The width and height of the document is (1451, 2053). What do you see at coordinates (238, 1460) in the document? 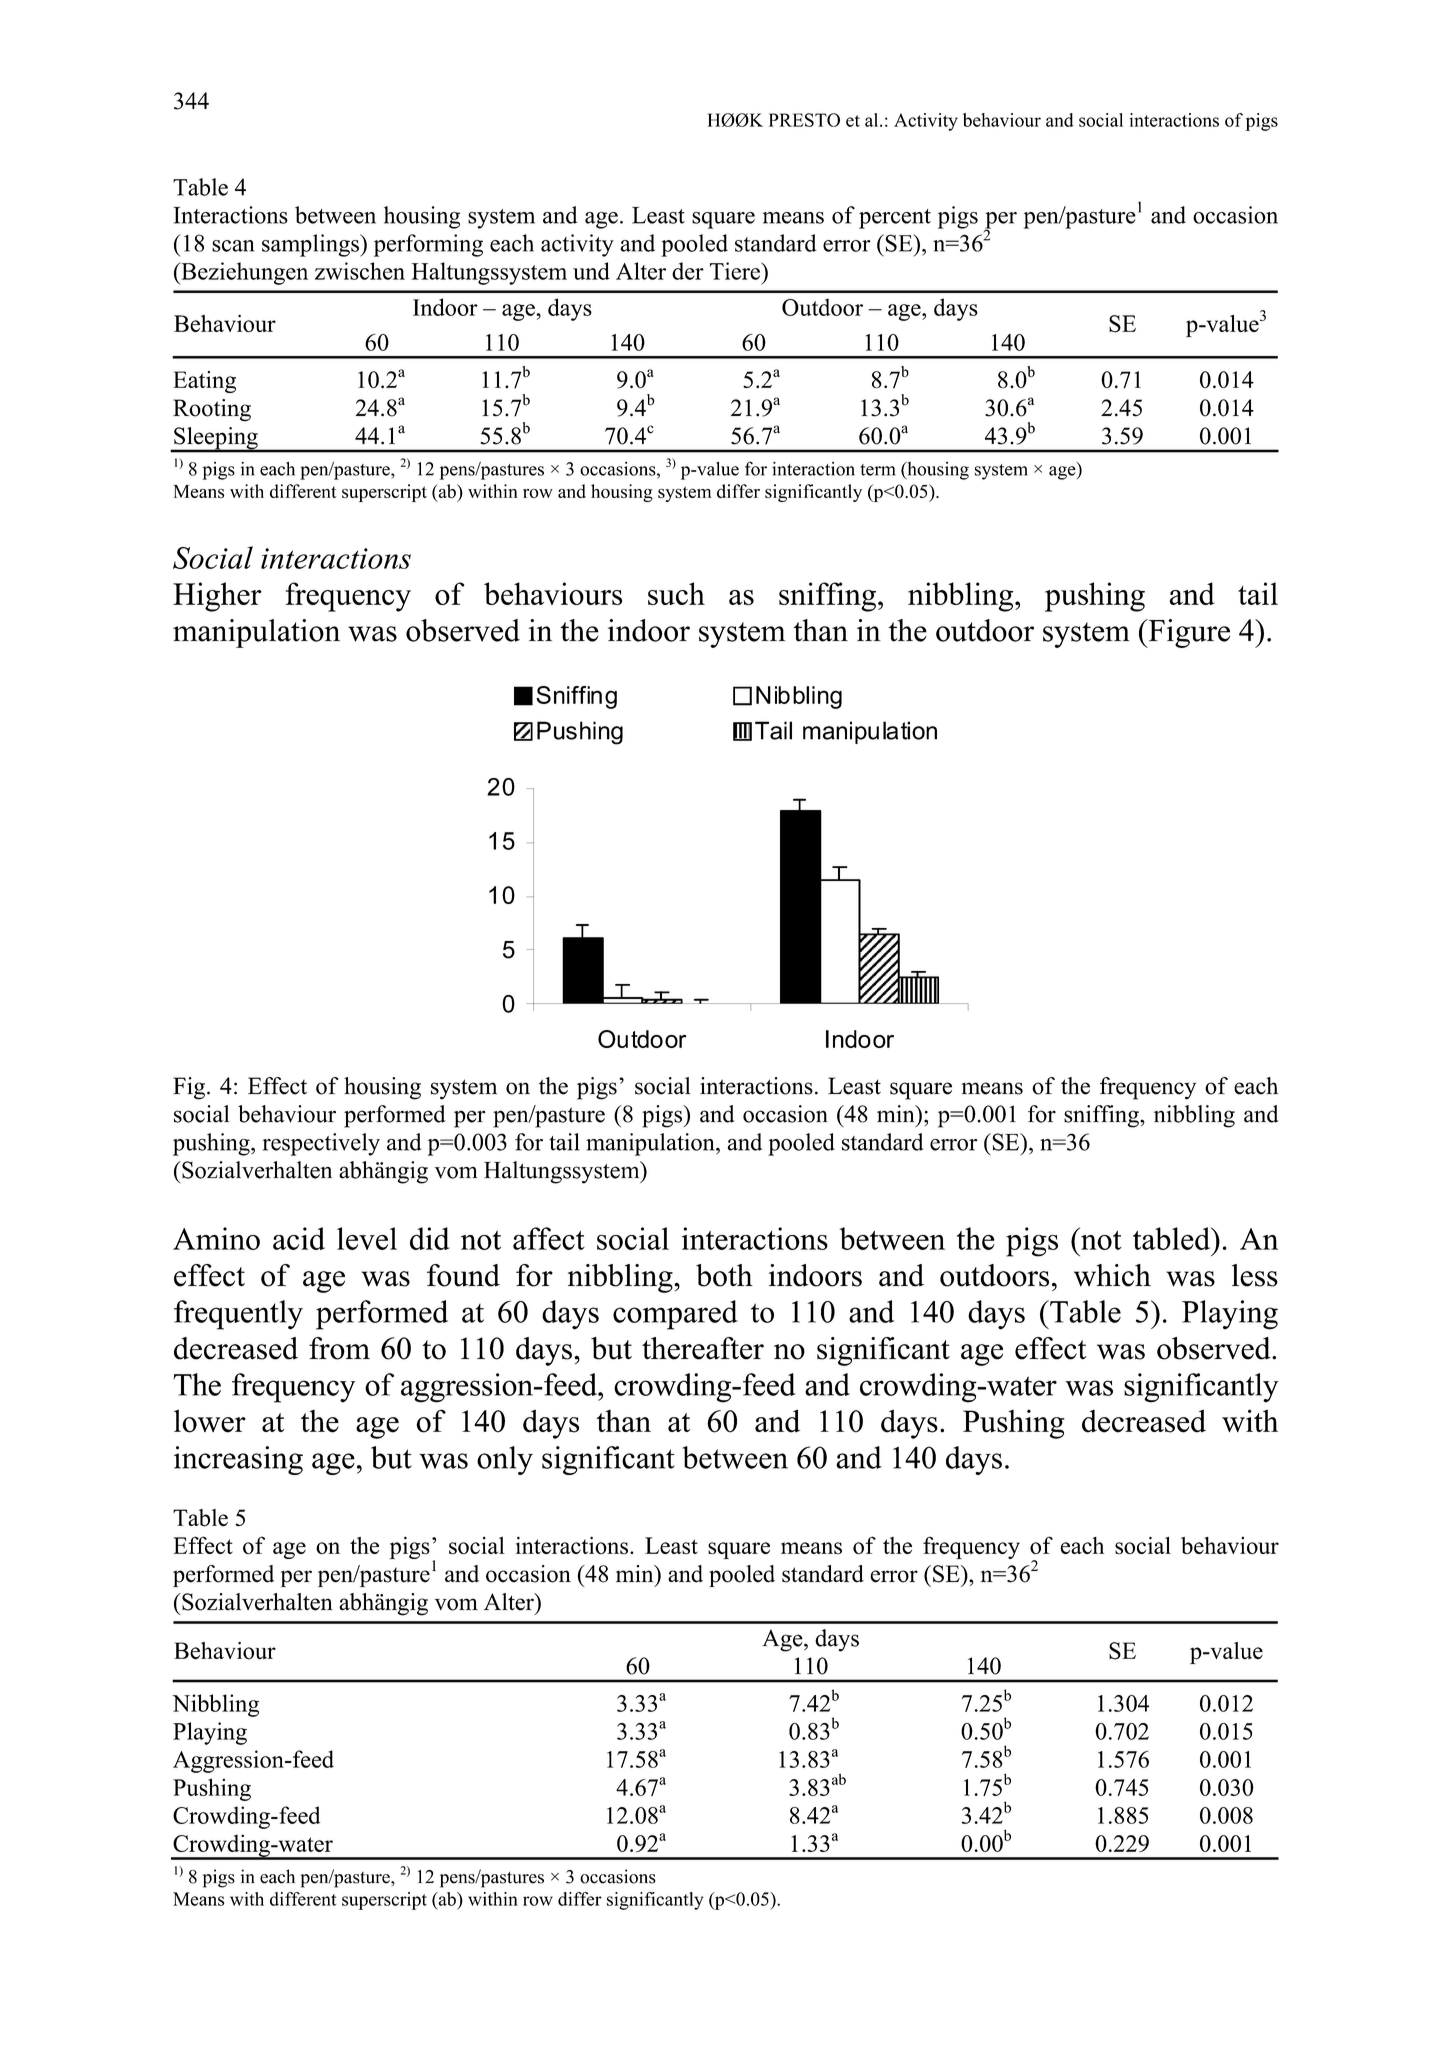
I see `increasing` at bounding box center [238, 1460].
